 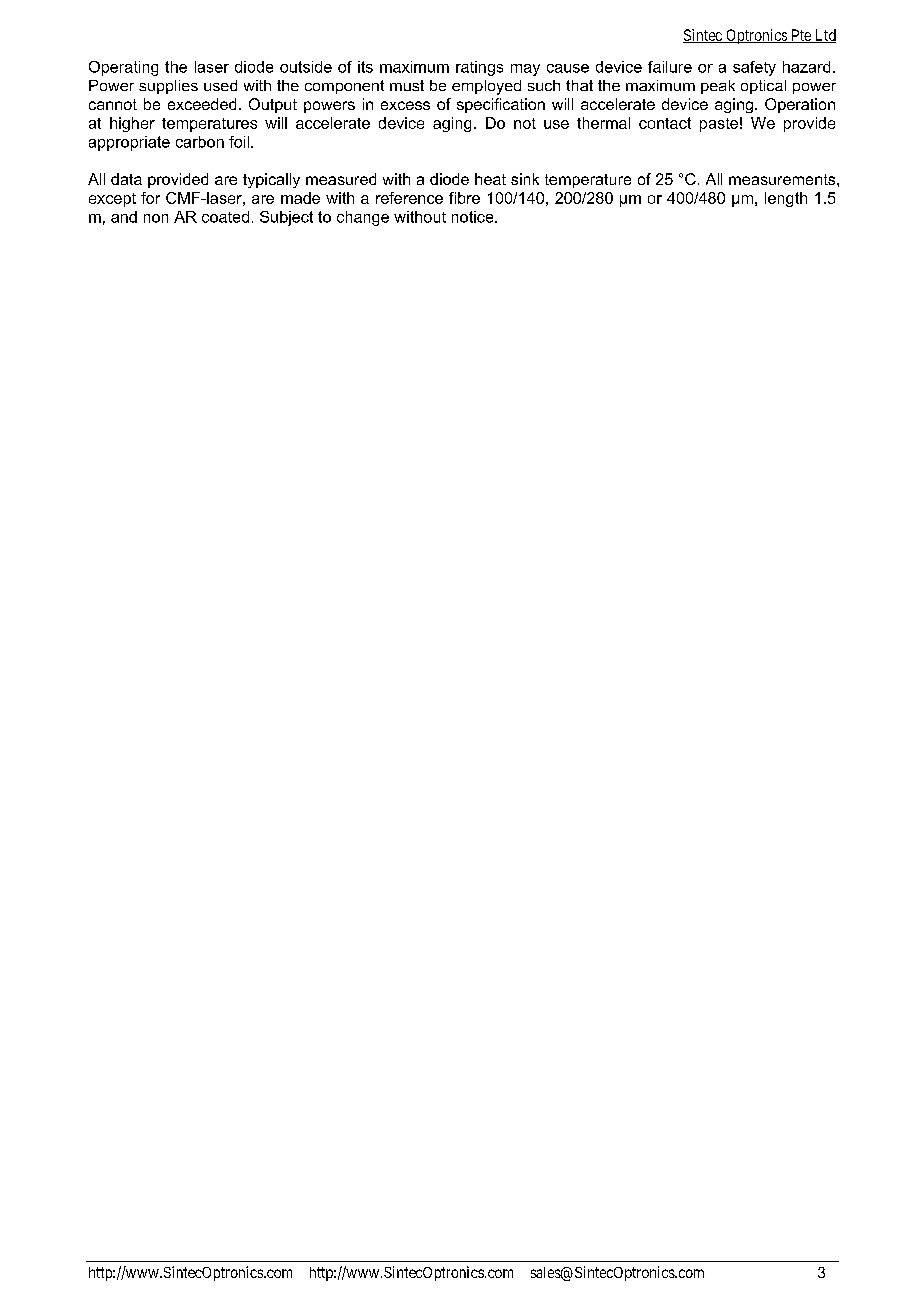 I want to click on contact, so click(x=665, y=123).
